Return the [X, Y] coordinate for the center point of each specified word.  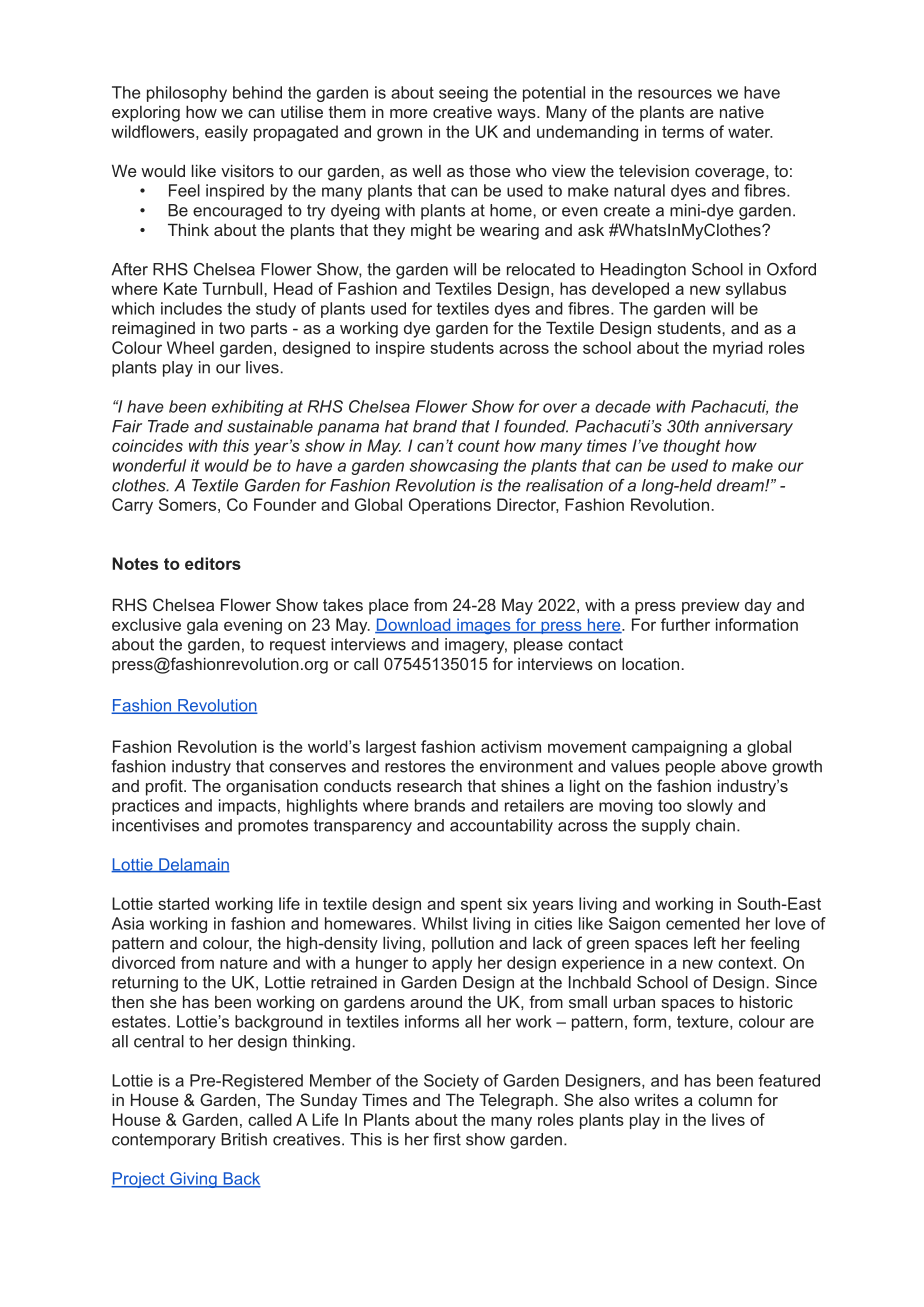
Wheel [190, 347]
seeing [463, 94]
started [183, 903]
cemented [703, 923]
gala [202, 626]
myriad [738, 349]
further [685, 624]
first [447, 1139]
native [742, 111]
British [244, 1139]
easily [226, 133]
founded [536, 426]
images [484, 626]
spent [481, 905]
